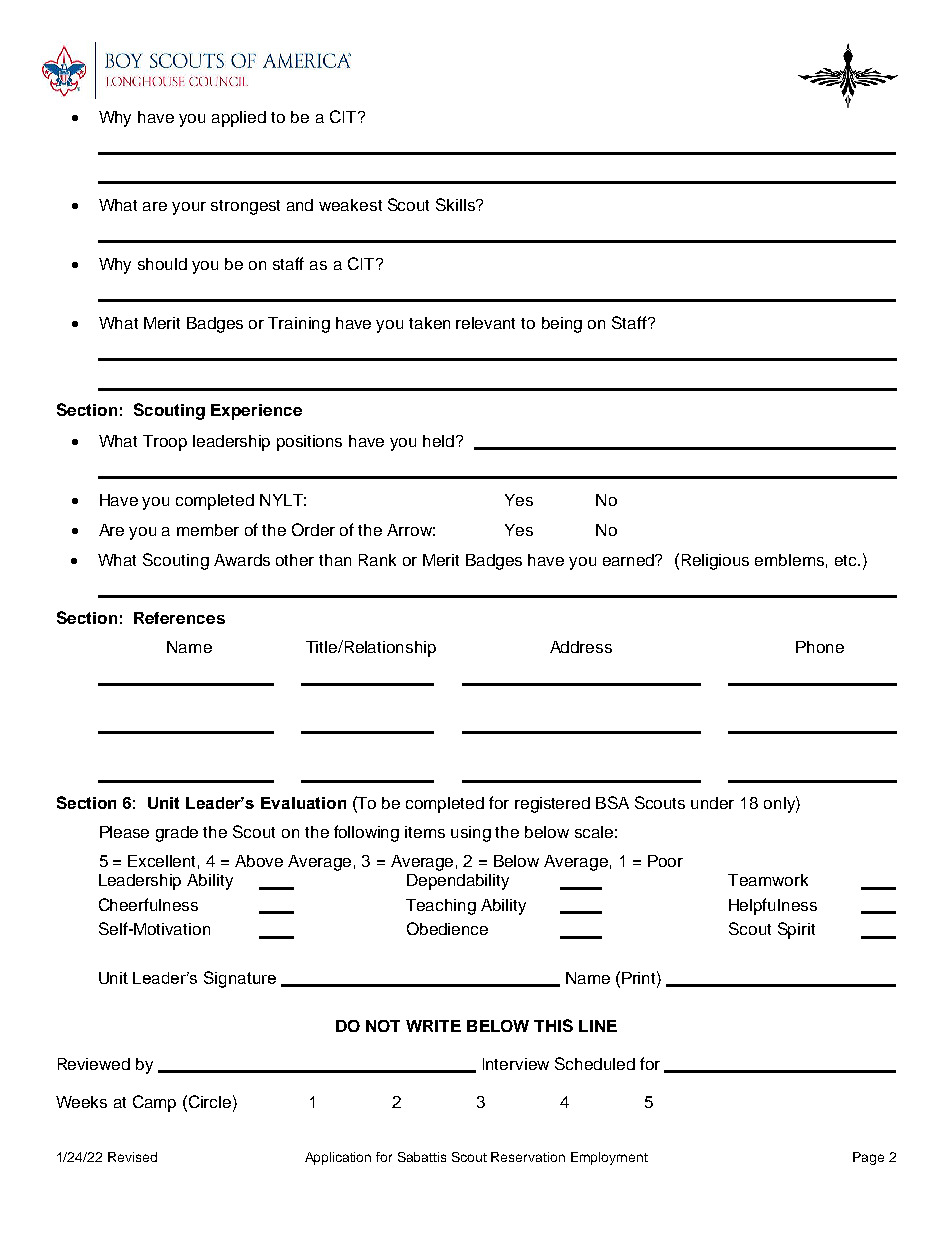 The width and height of the screenshot is (952, 1233). I want to click on Address, so click(581, 647).
